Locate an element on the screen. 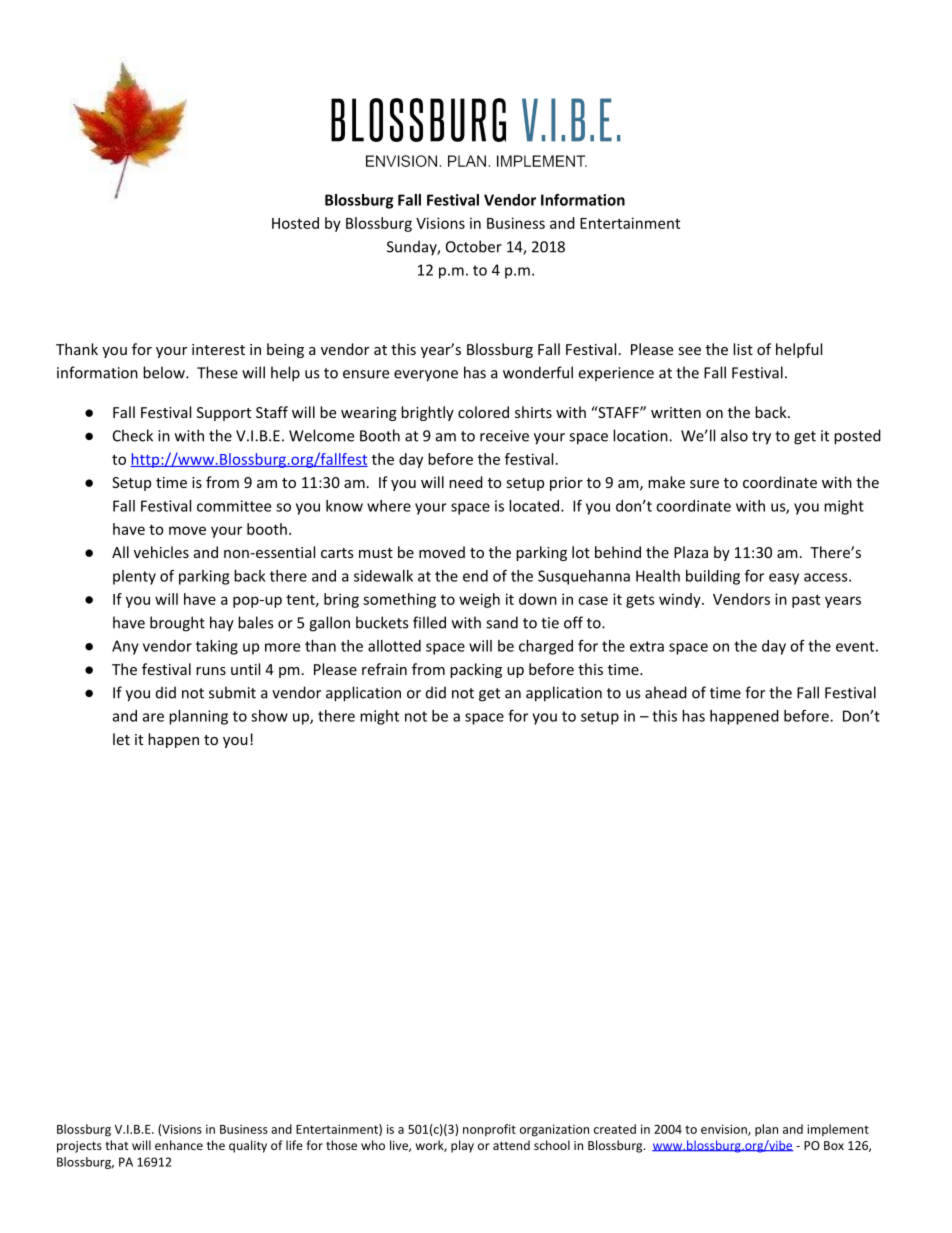 The image size is (952, 1233). ahead is located at coordinates (666, 692).
